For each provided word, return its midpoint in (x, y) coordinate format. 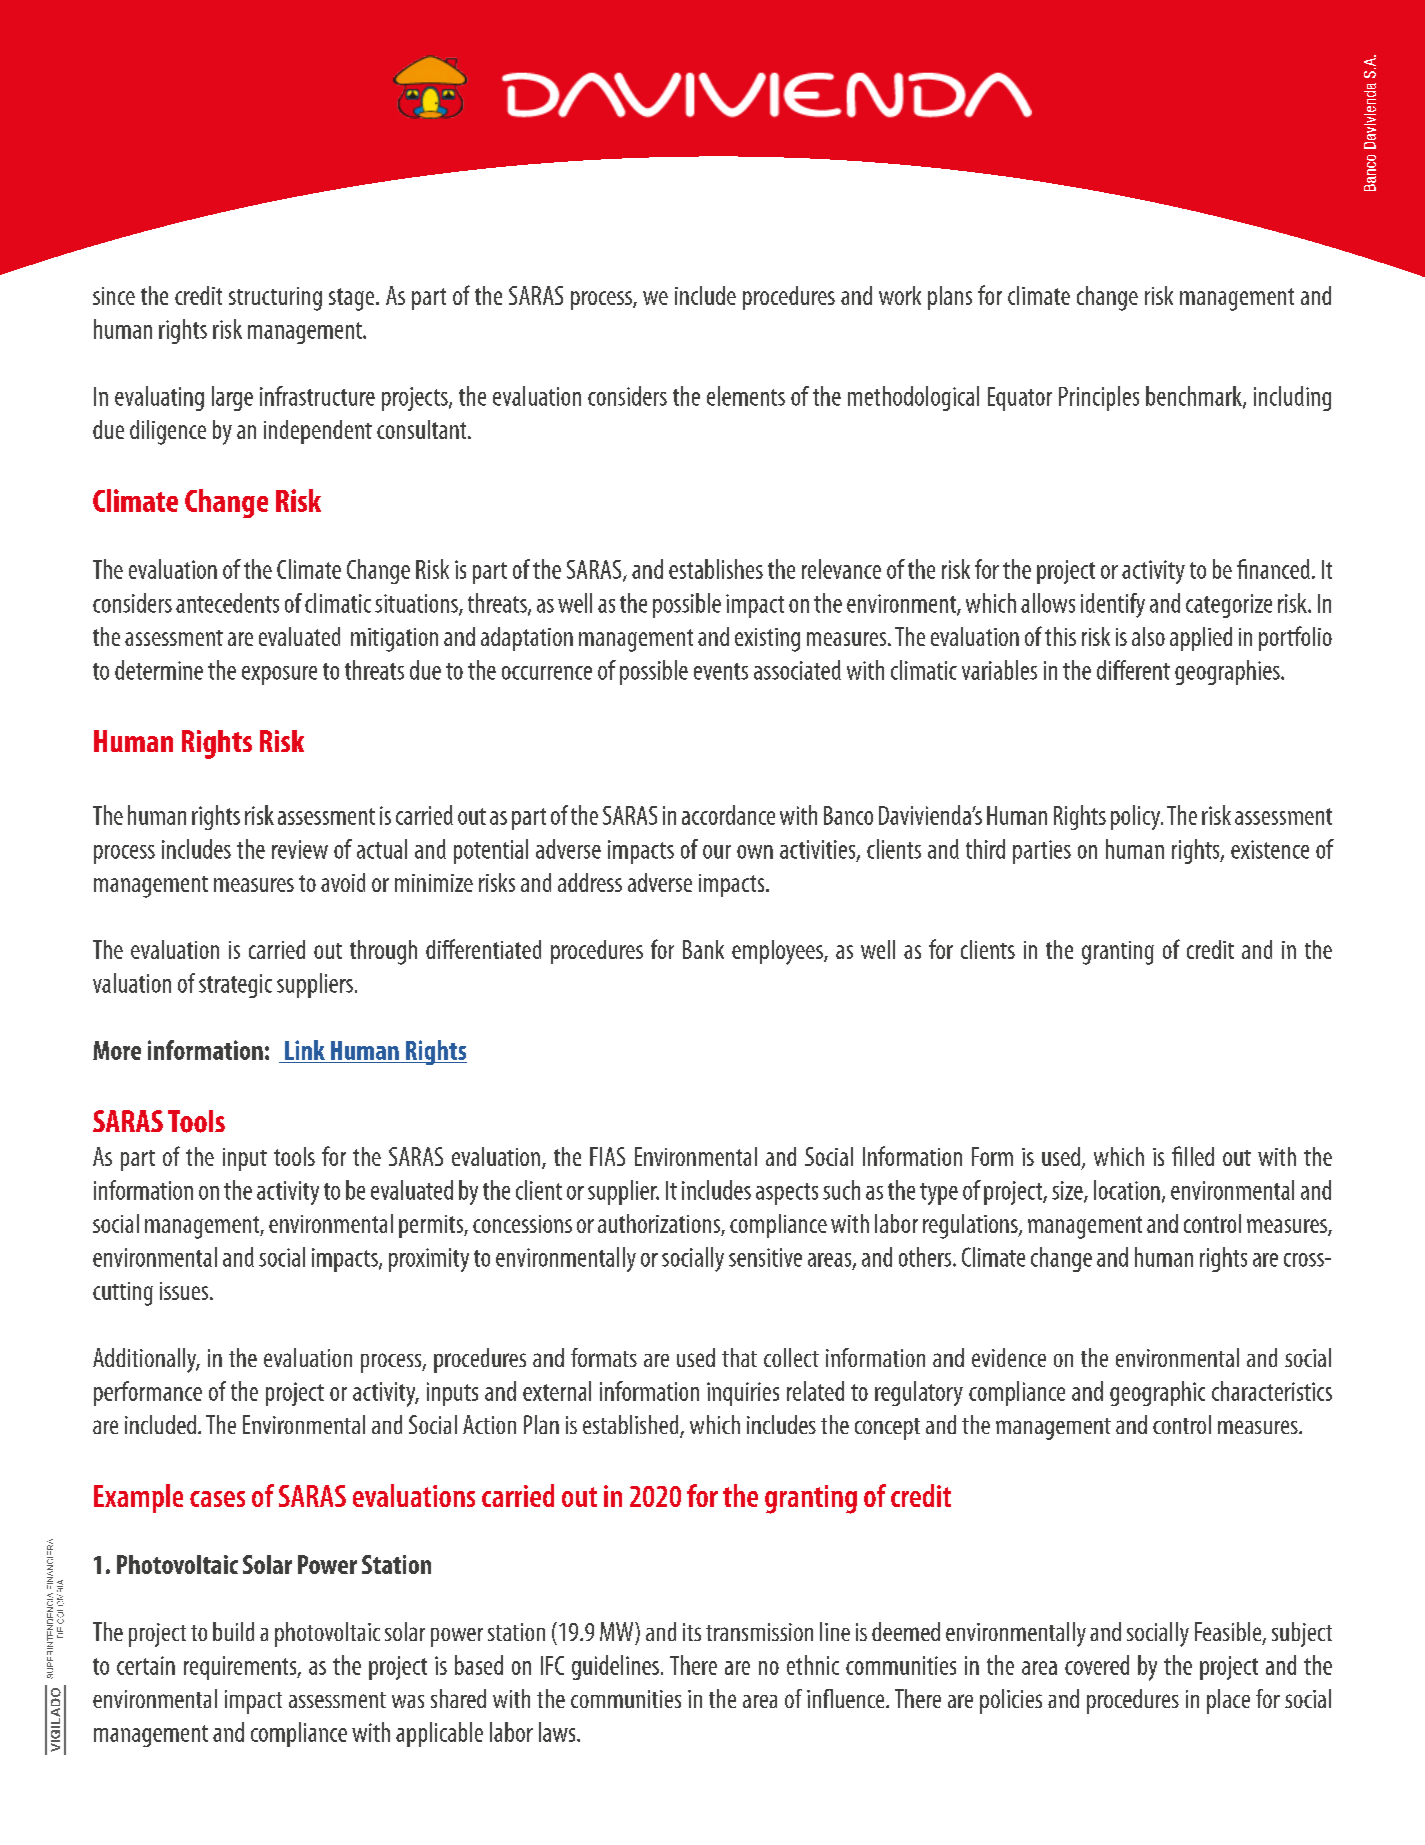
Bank (703, 949)
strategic (235, 986)
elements (746, 396)
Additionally (146, 1360)
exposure (279, 675)
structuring (275, 299)
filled (1193, 1156)
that (739, 1357)
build (233, 1631)
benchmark (1195, 397)
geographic (1157, 1393)
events (721, 671)
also (1148, 636)
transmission (759, 1632)
